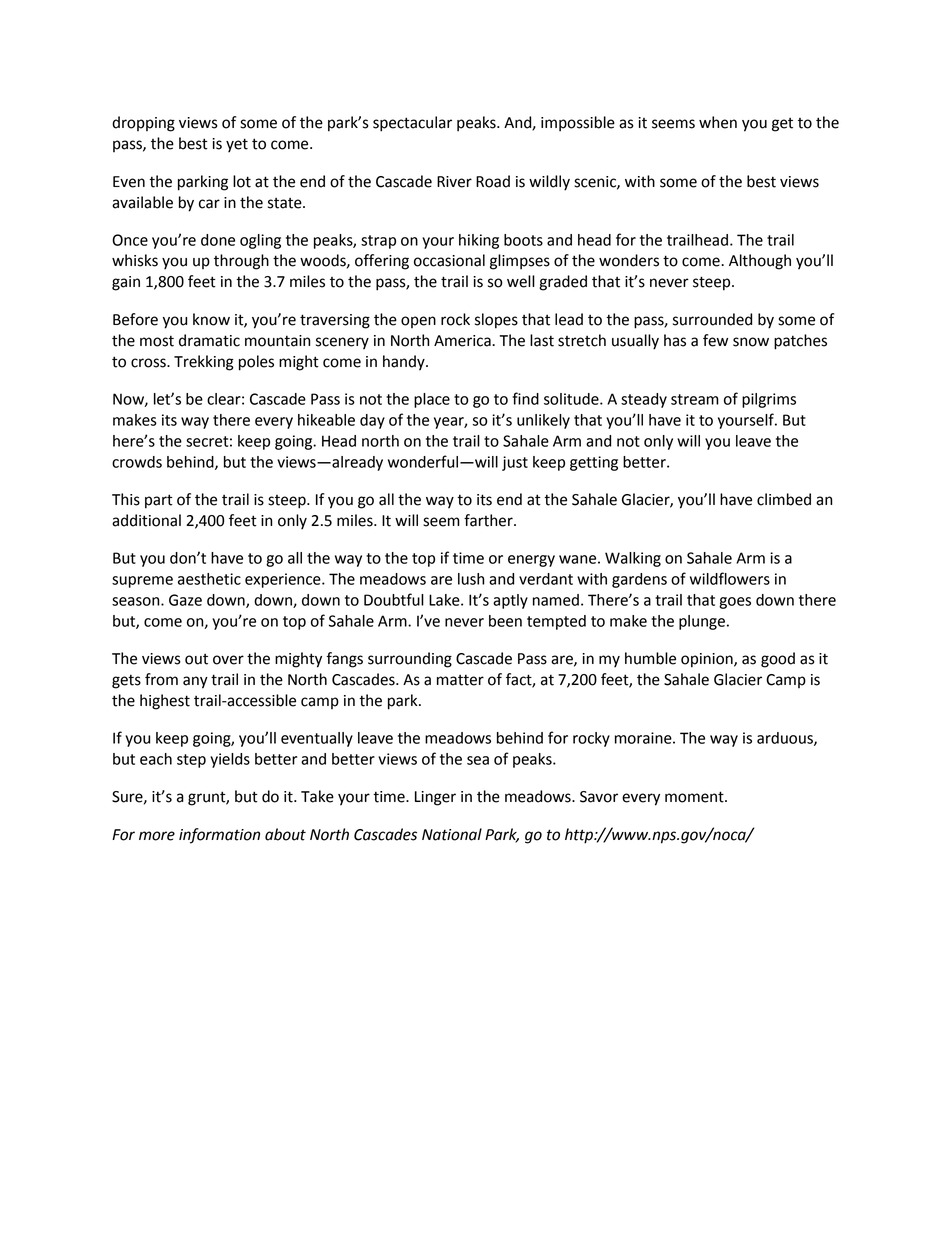  Describe the element at coordinates (712, 319) in the screenshot. I see `surrounded` at that location.
